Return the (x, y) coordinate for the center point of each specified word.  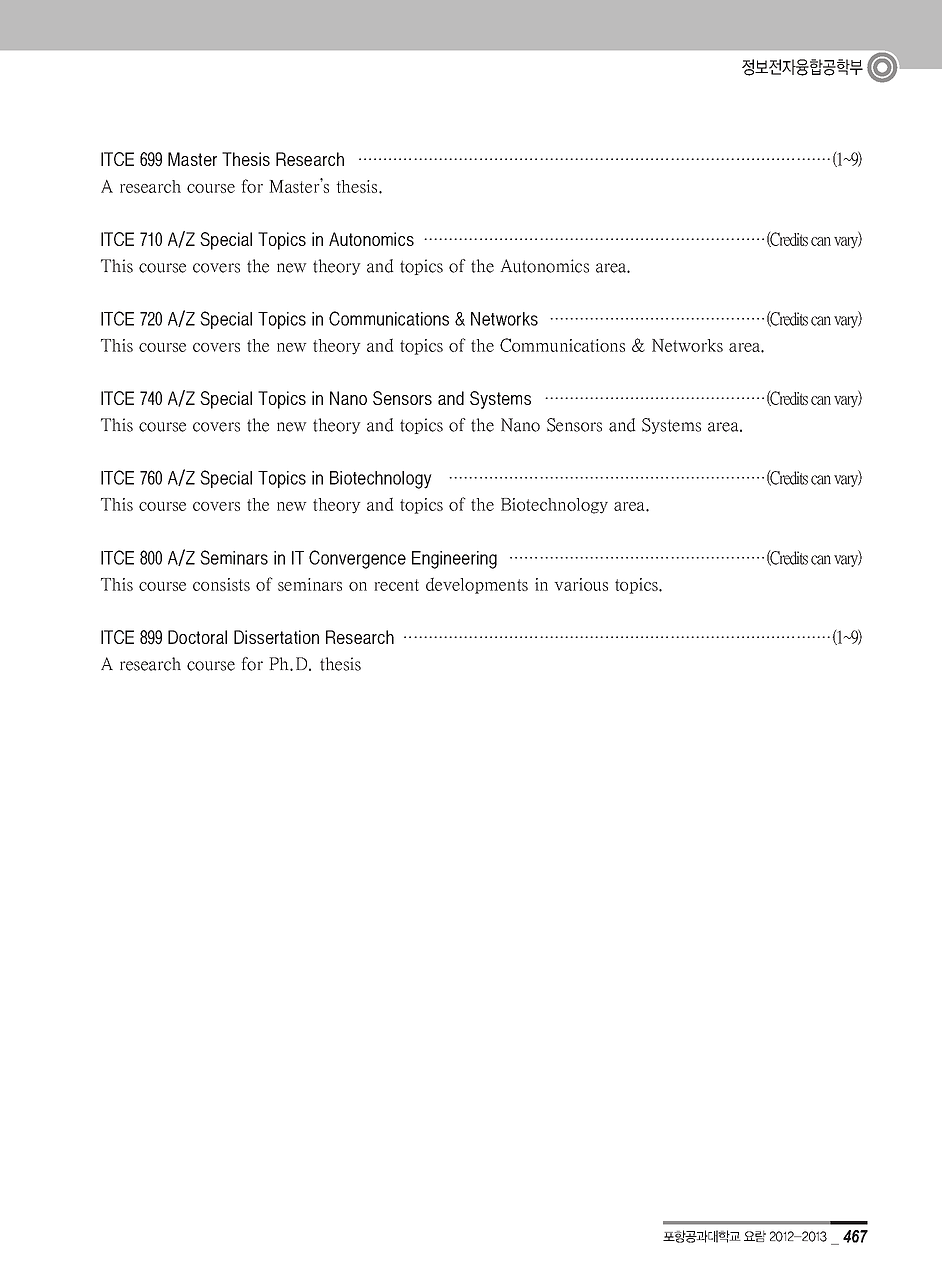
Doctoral (197, 637)
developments (477, 585)
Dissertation (276, 637)
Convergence (357, 559)
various (581, 584)
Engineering (454, 560)
